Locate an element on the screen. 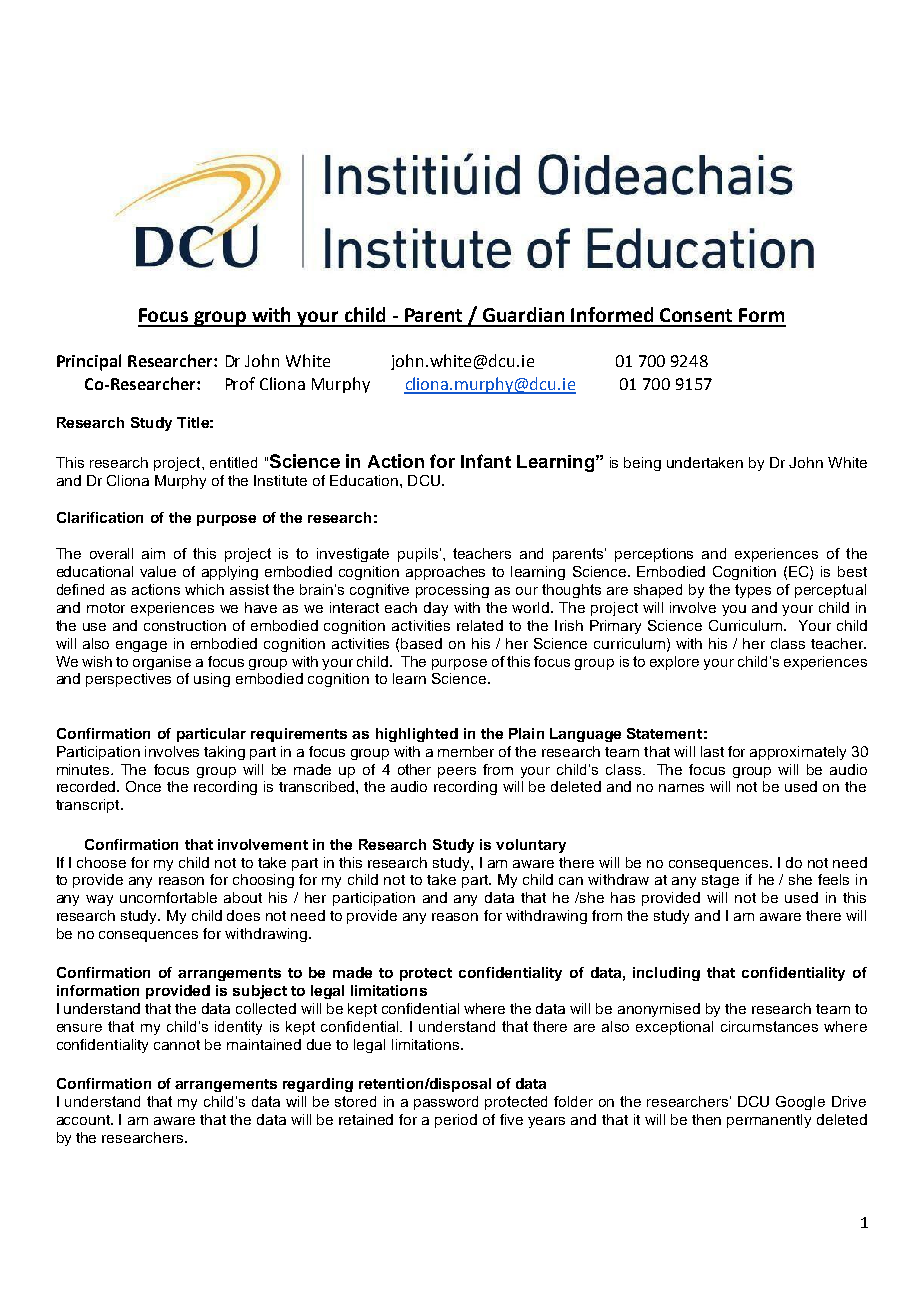 This screenshot has width=924, height=1308. perceptions is located at coordinates (654, 555).
